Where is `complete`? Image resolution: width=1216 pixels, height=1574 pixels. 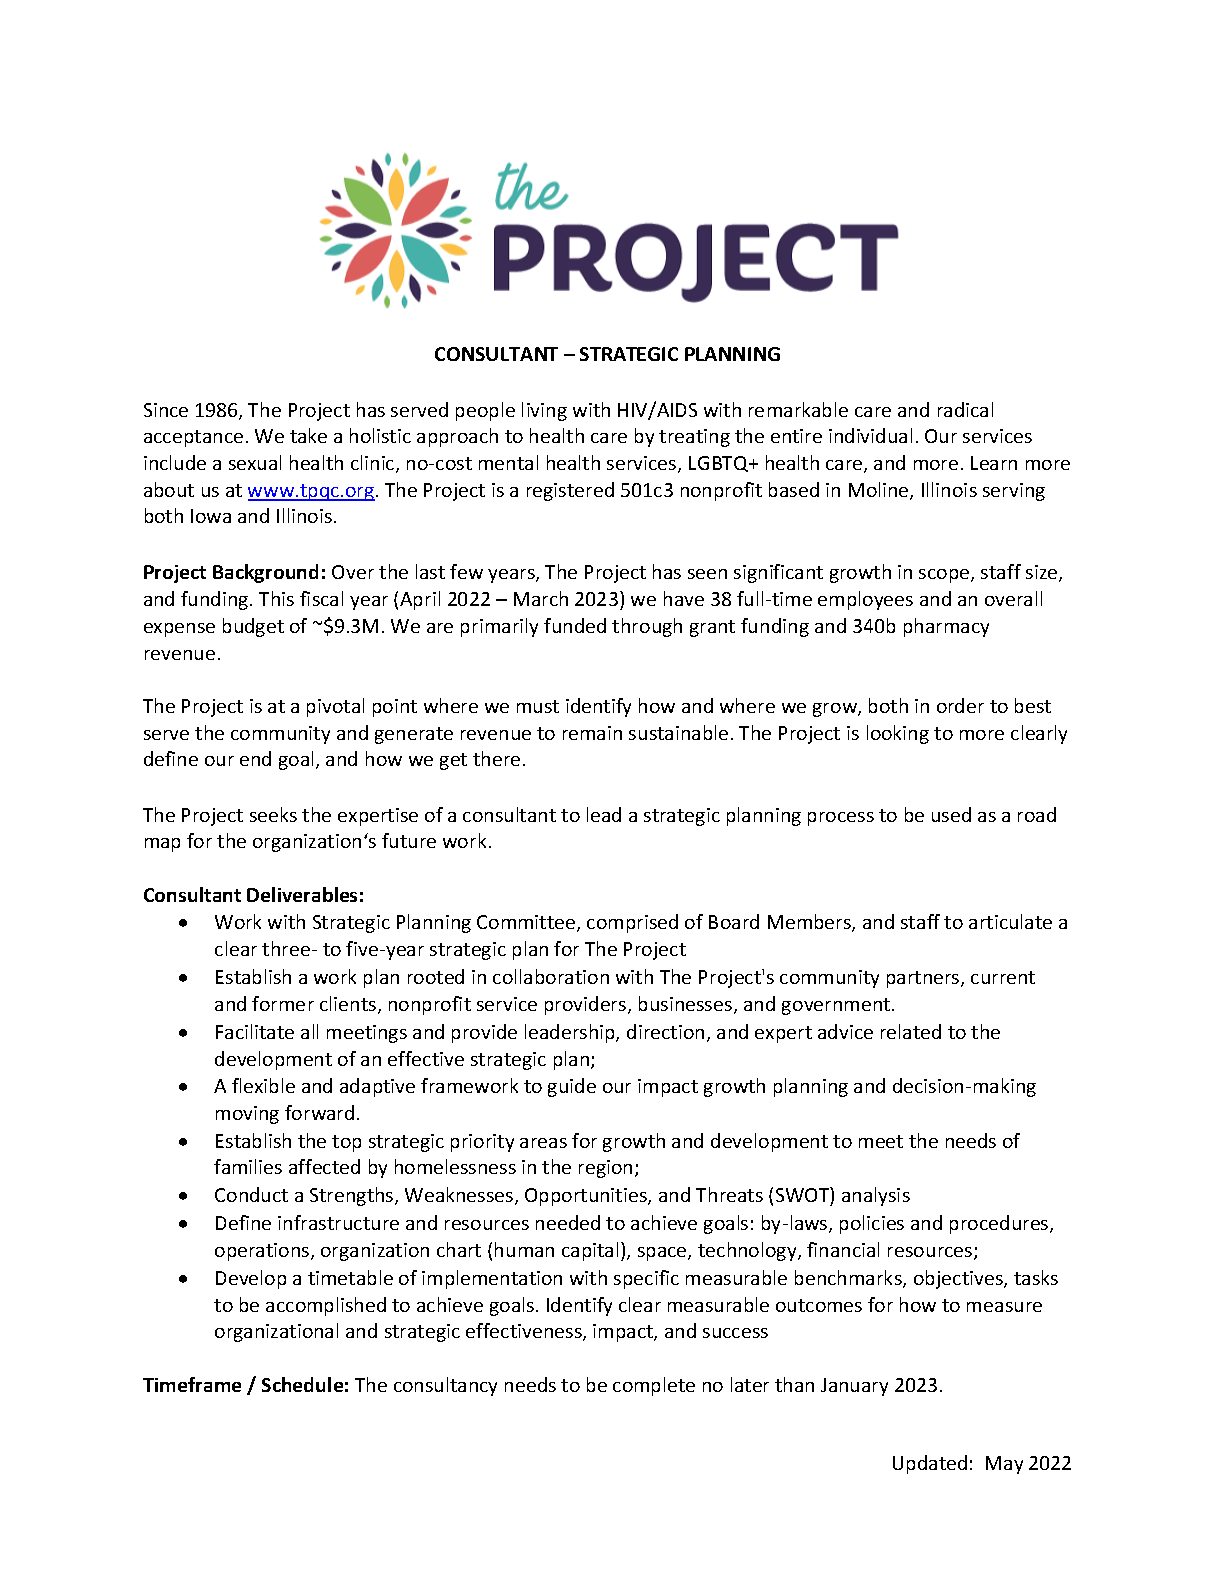 complete is located at coordinates (654, 1386).
